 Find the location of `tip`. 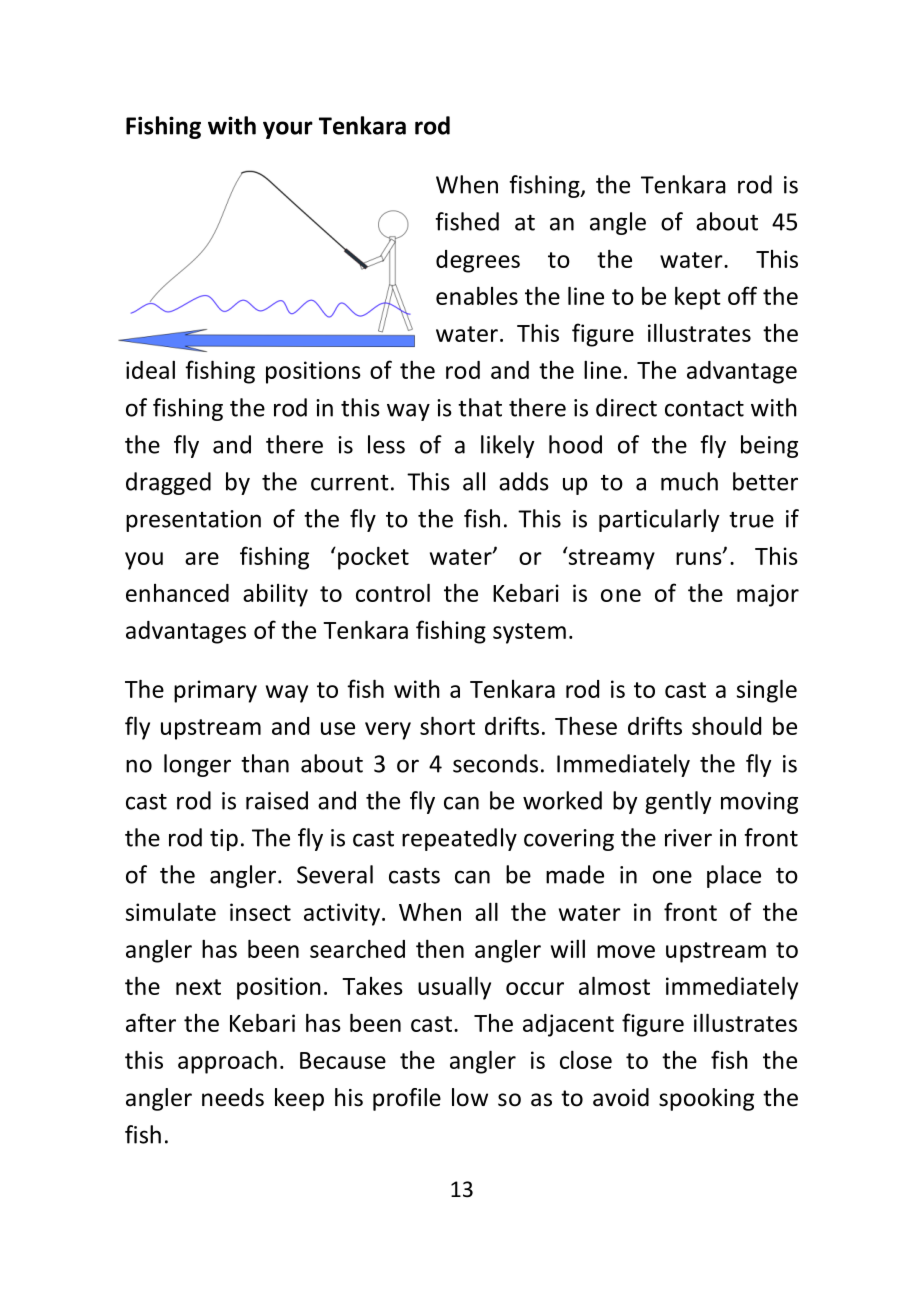

tip is located at coordinates (224, 840).
